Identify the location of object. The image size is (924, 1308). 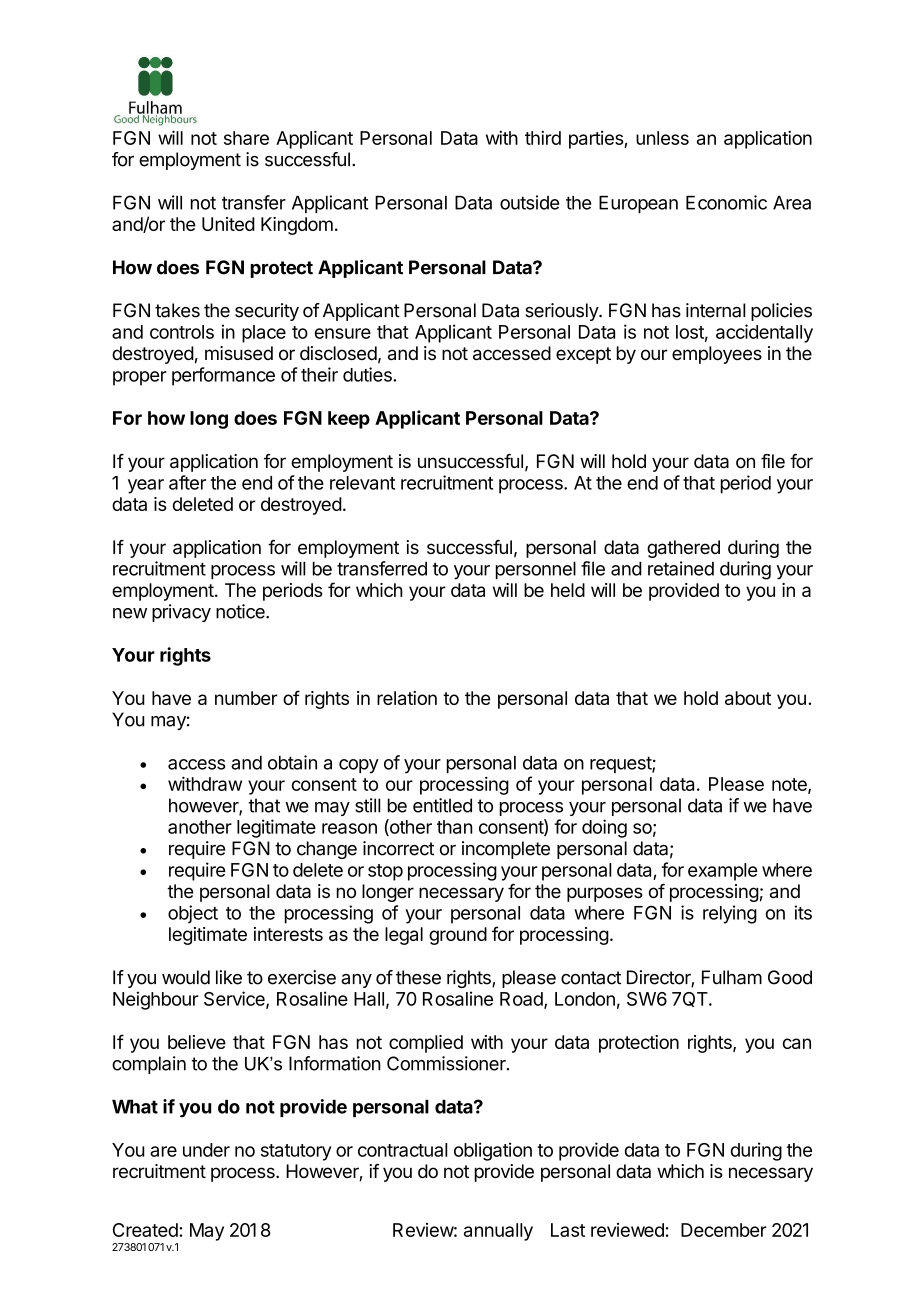
(193, 914).
